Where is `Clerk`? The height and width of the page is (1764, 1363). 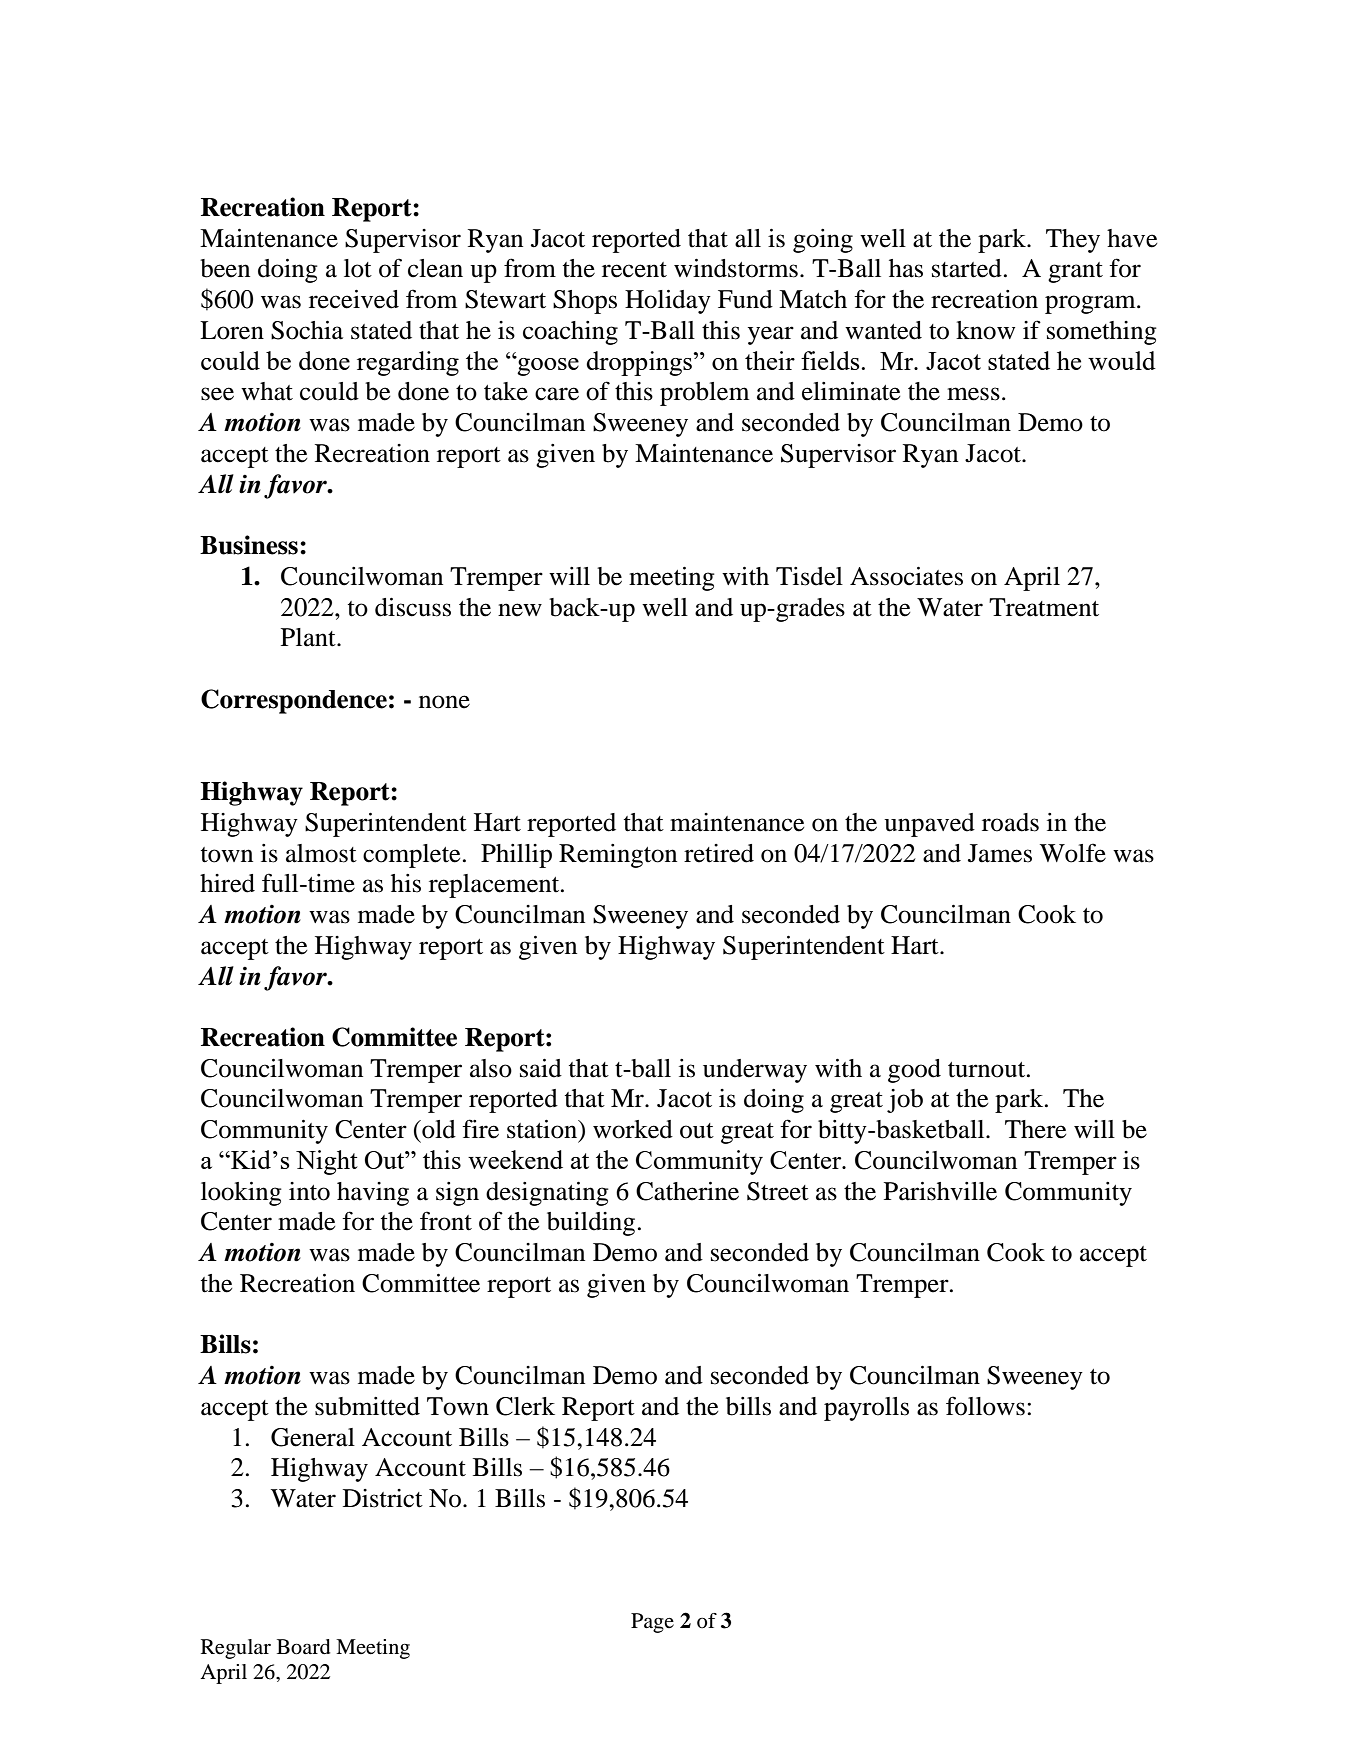
Clerk is located at coordinates (525, 1406).
